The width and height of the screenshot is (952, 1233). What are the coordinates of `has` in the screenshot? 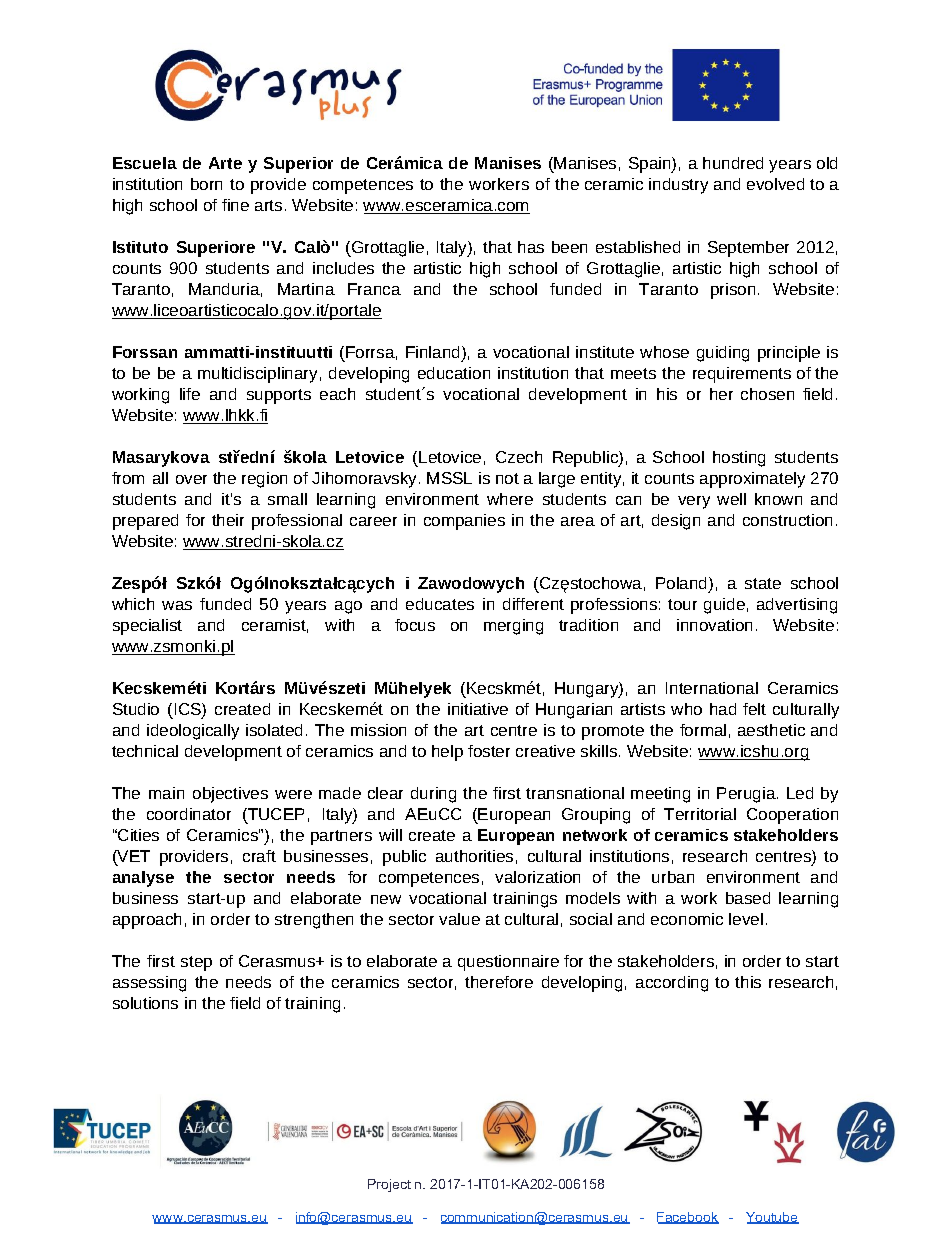 It's located at (531, 247).
